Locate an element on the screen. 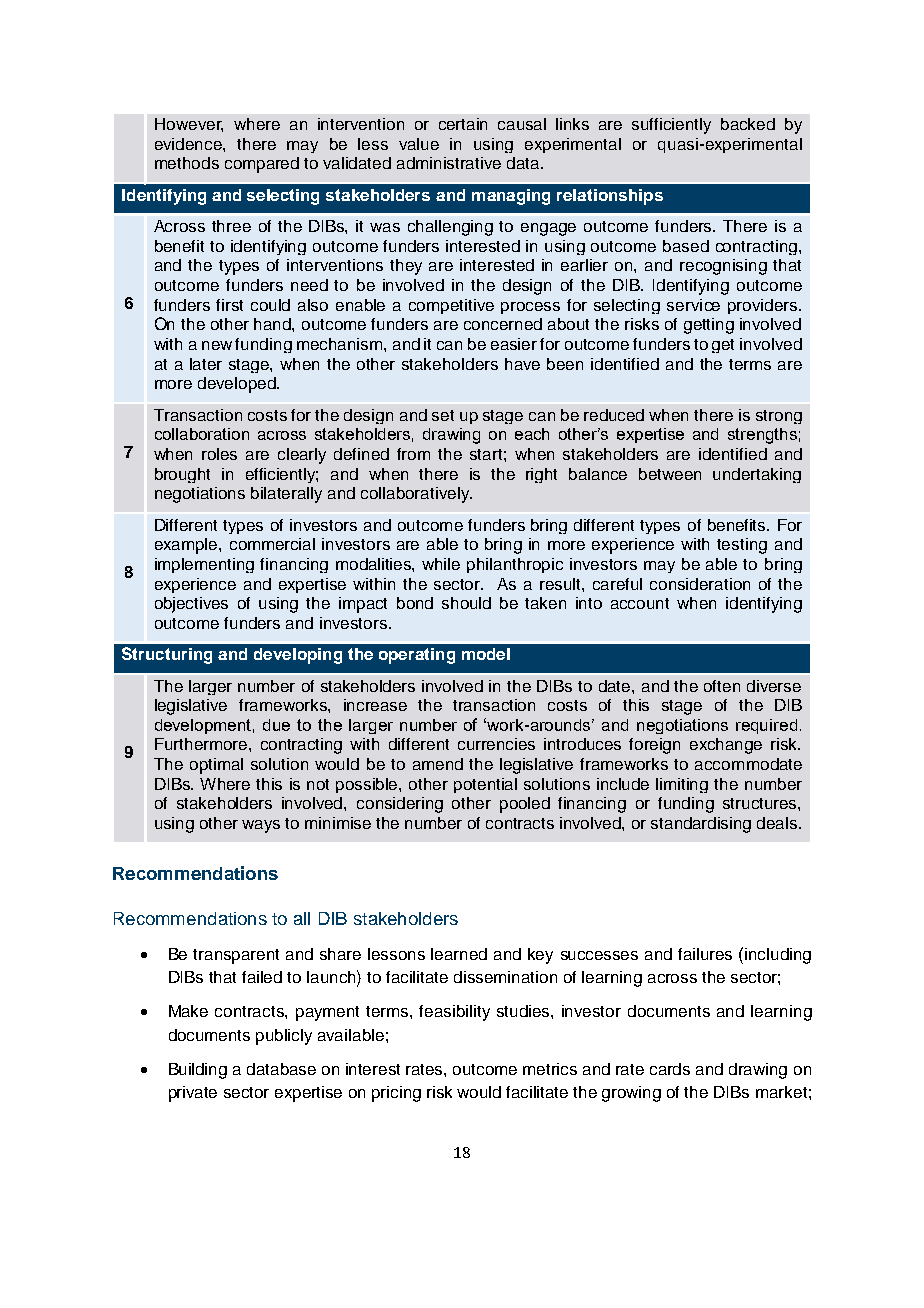 This screenshot has height=1308, width=924. Building is located at coordinates (198, 1071).
